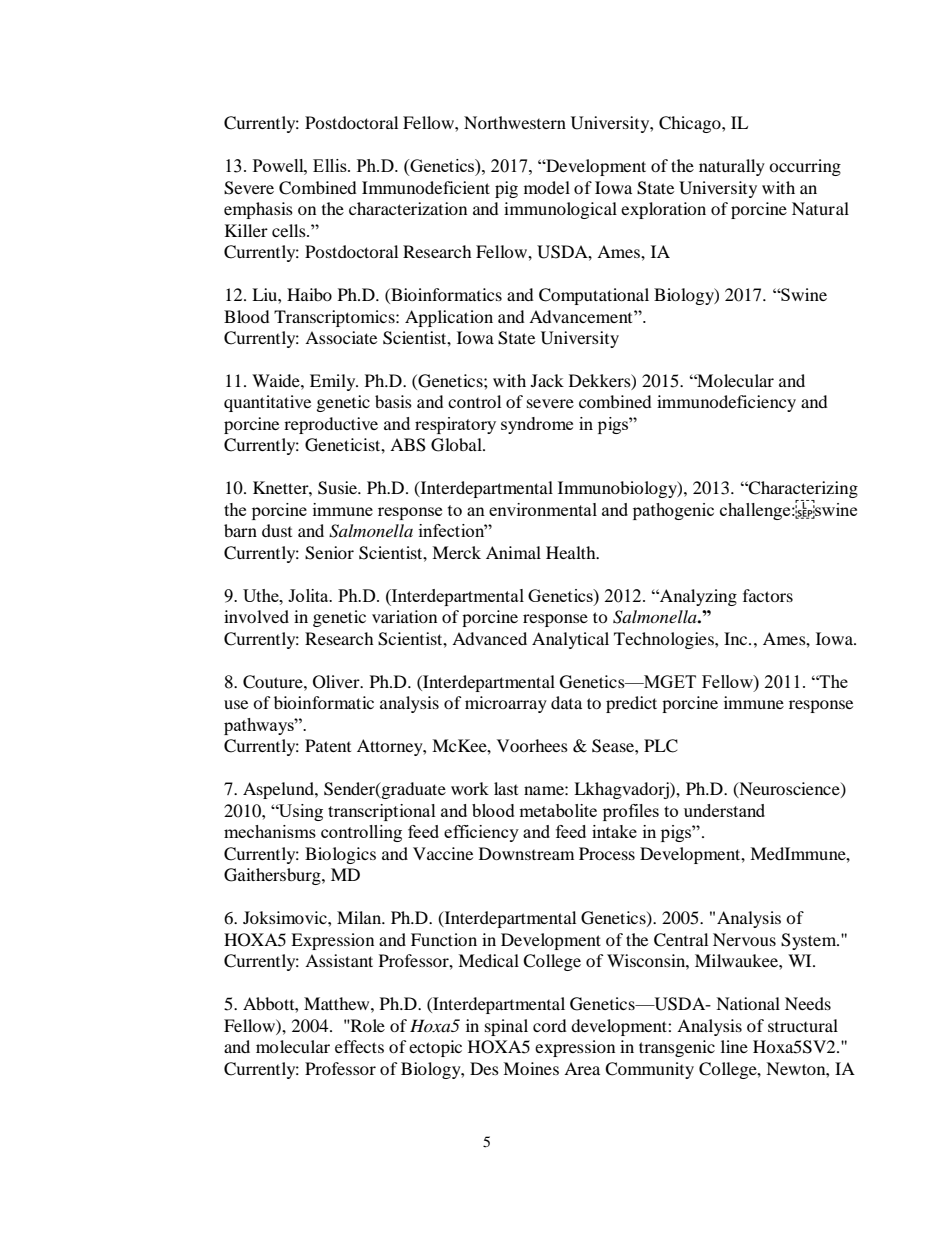 This screenshot has height=1233, width=952. Describe the element at coordinates (768, 595) in the screenshot. I see `factors` at that location.
